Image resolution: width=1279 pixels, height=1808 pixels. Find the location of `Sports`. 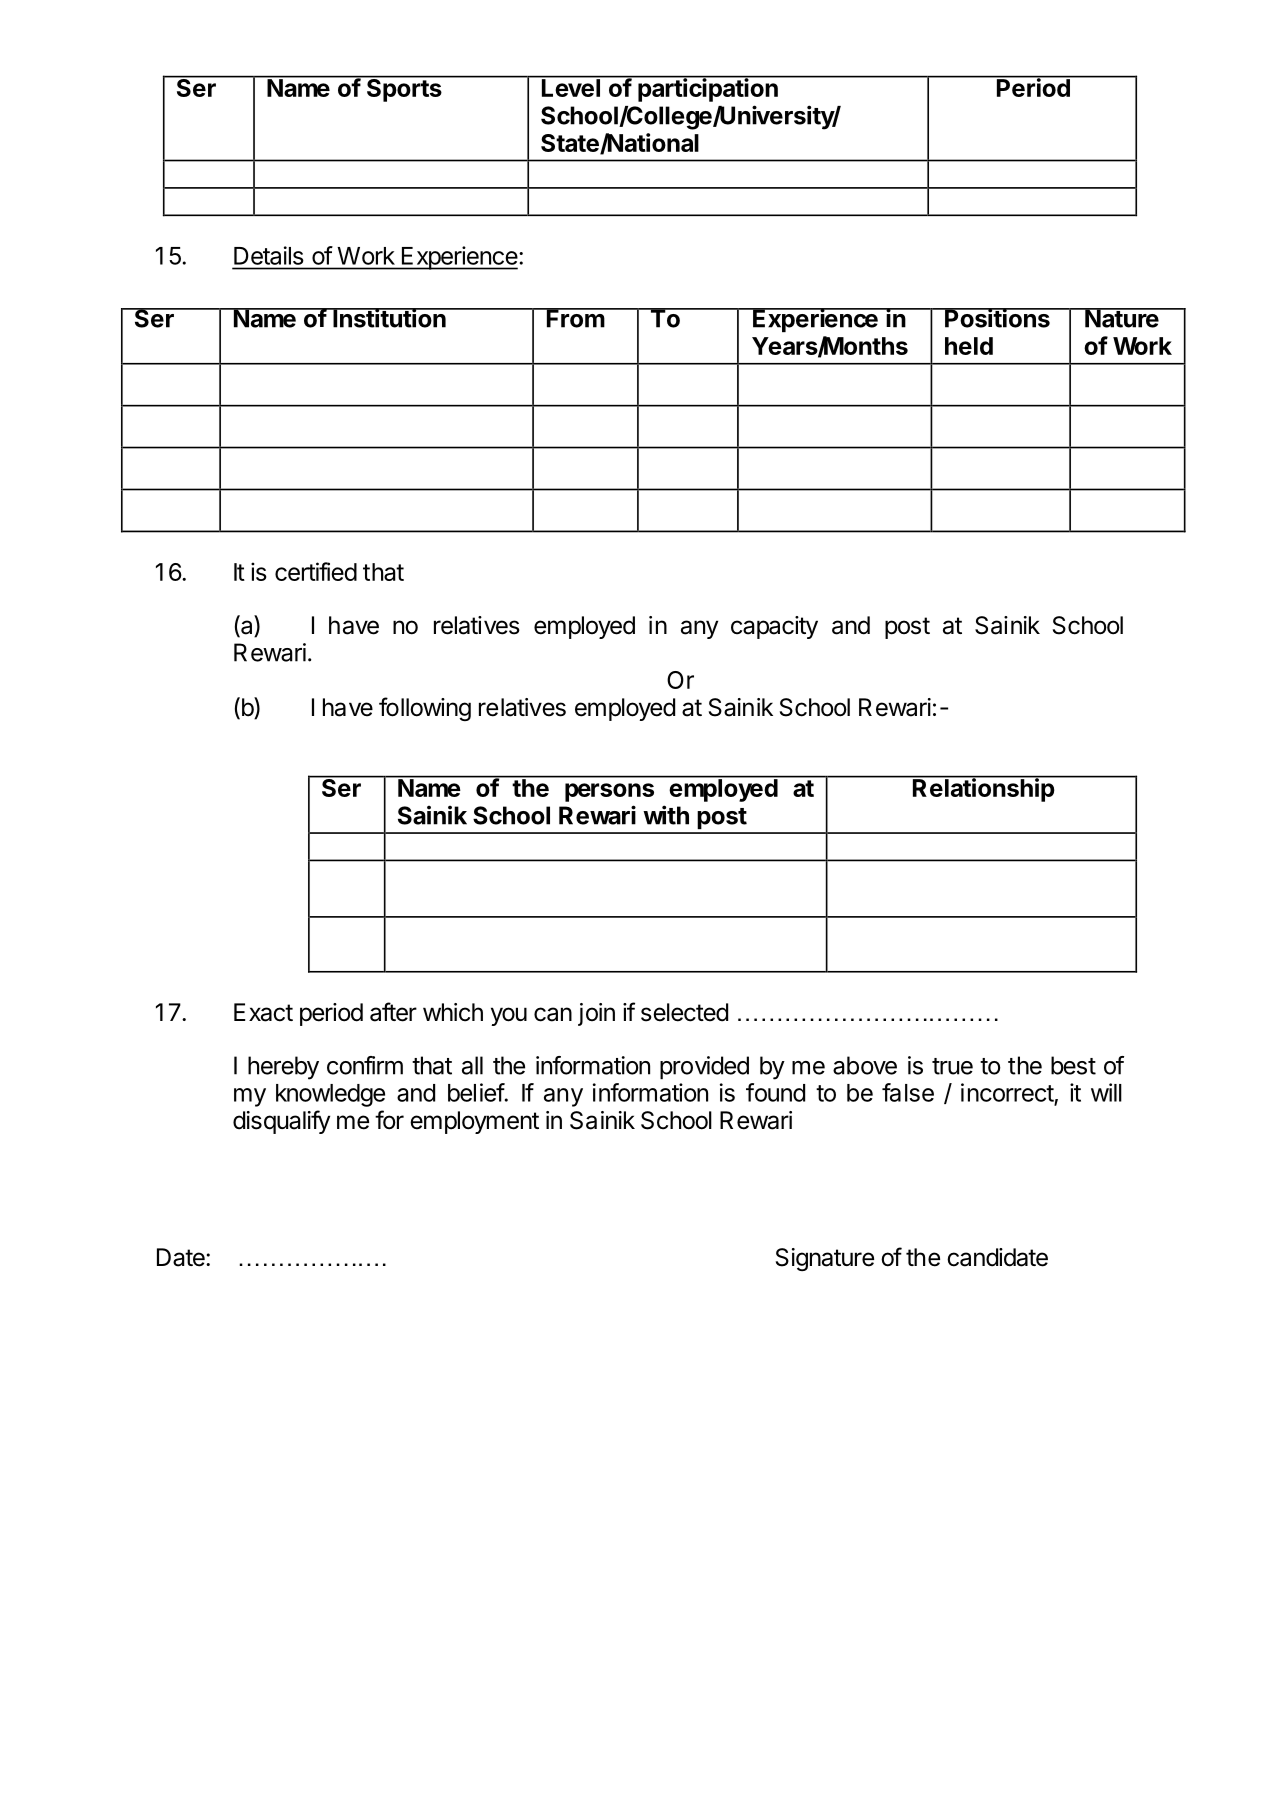

Sports is located at coordinates (404, 89).
